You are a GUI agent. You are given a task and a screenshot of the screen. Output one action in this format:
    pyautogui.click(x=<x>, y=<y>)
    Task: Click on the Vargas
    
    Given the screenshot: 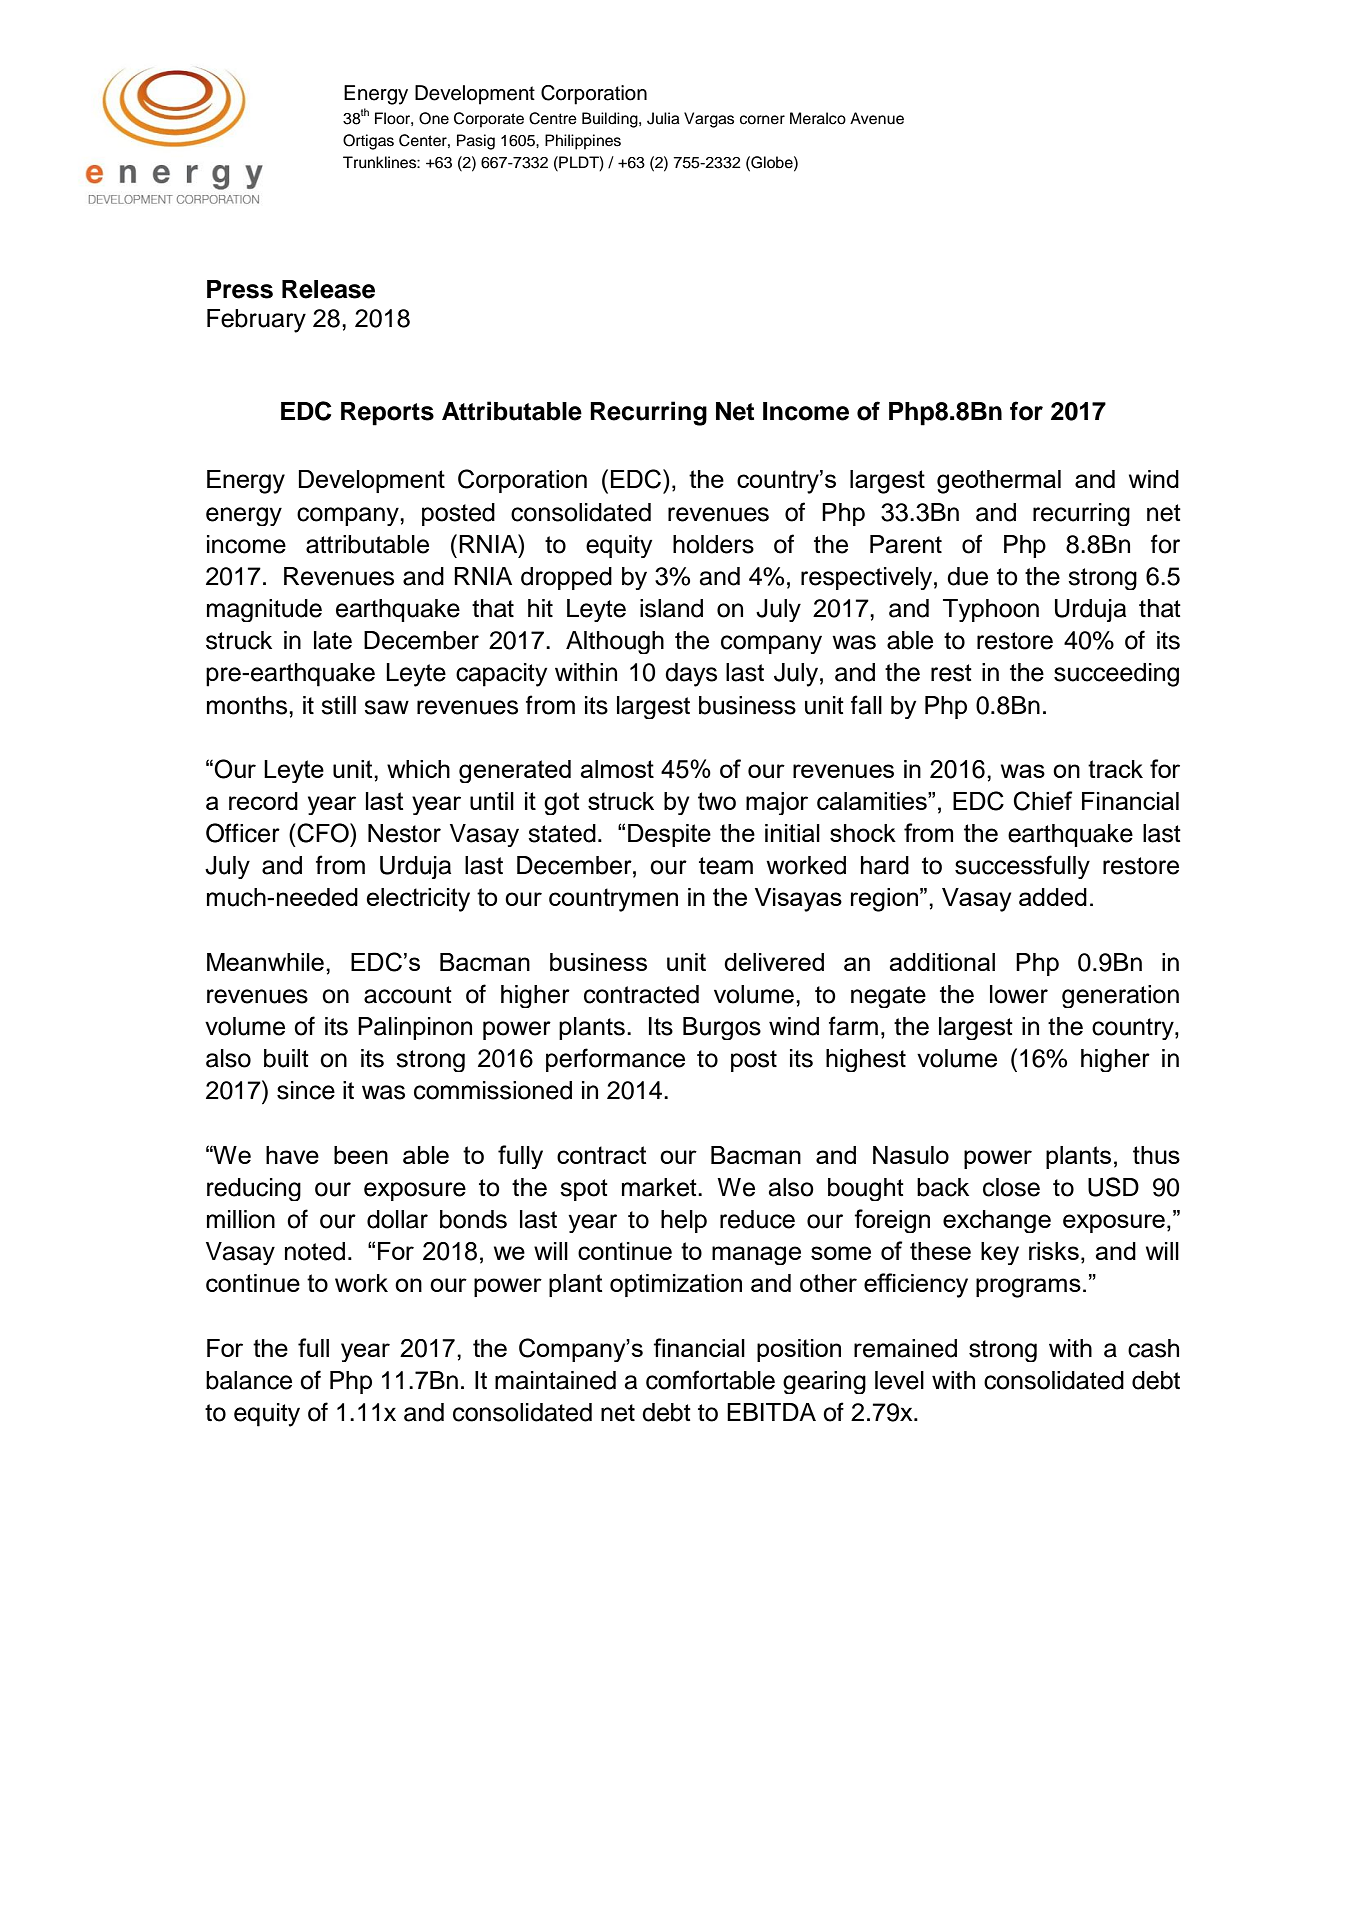 What is the action you would take?
    pyautogui.click(x=709, y=120)
